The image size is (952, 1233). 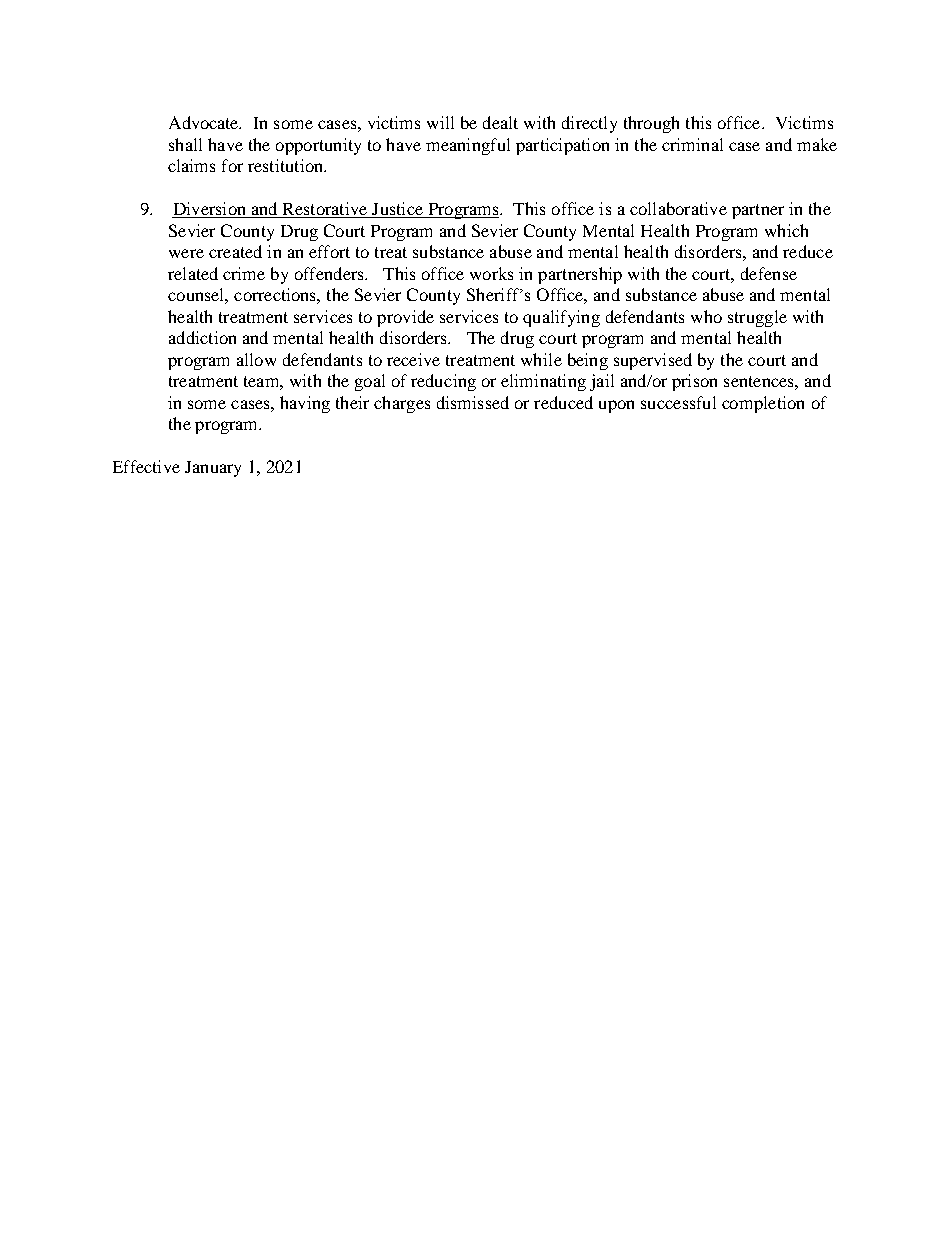 I want to click on Advocate, so click(x=205, y=122).
